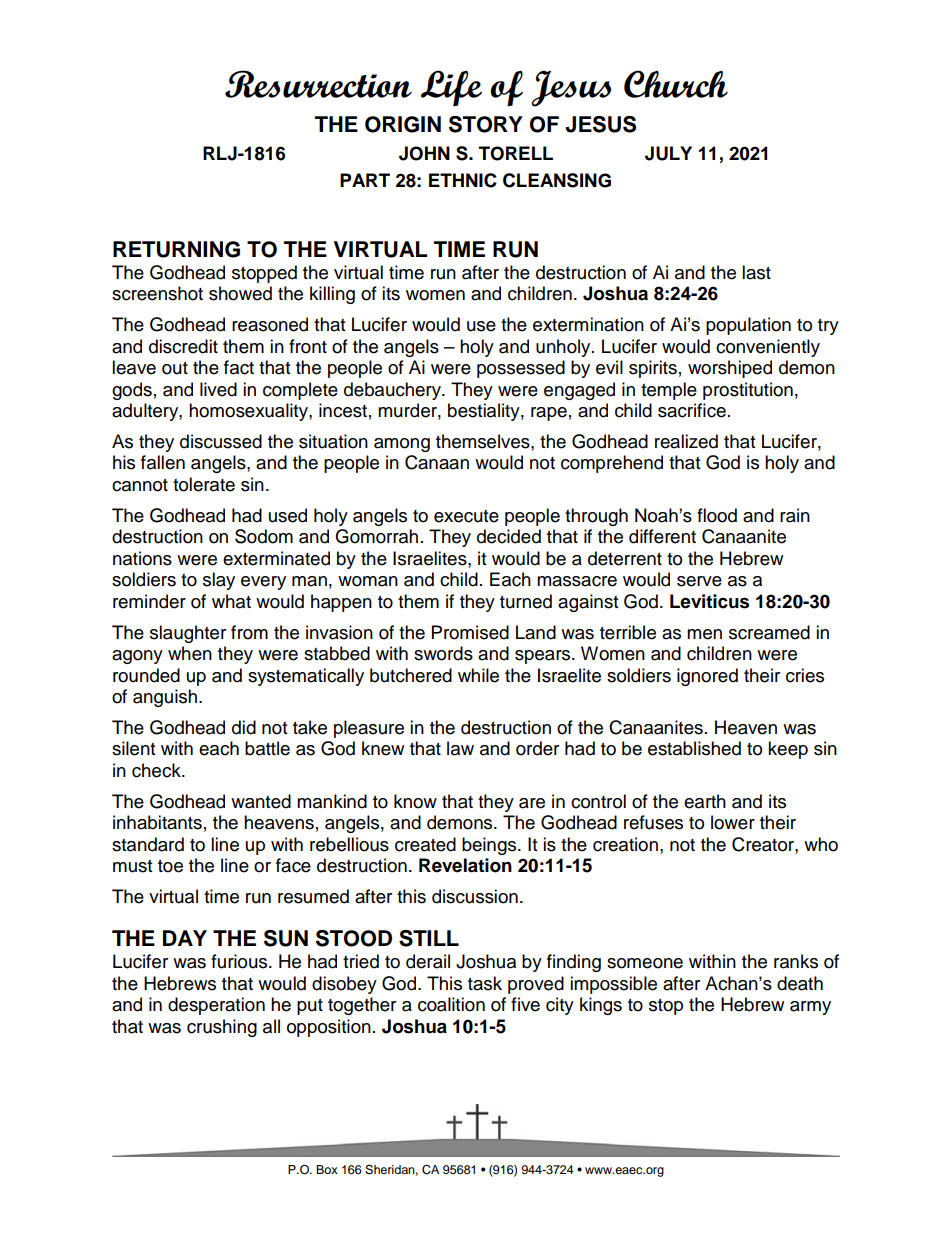 This screenshot has height=1233, width=952. I want to click on wanted, so click(261, 801).
